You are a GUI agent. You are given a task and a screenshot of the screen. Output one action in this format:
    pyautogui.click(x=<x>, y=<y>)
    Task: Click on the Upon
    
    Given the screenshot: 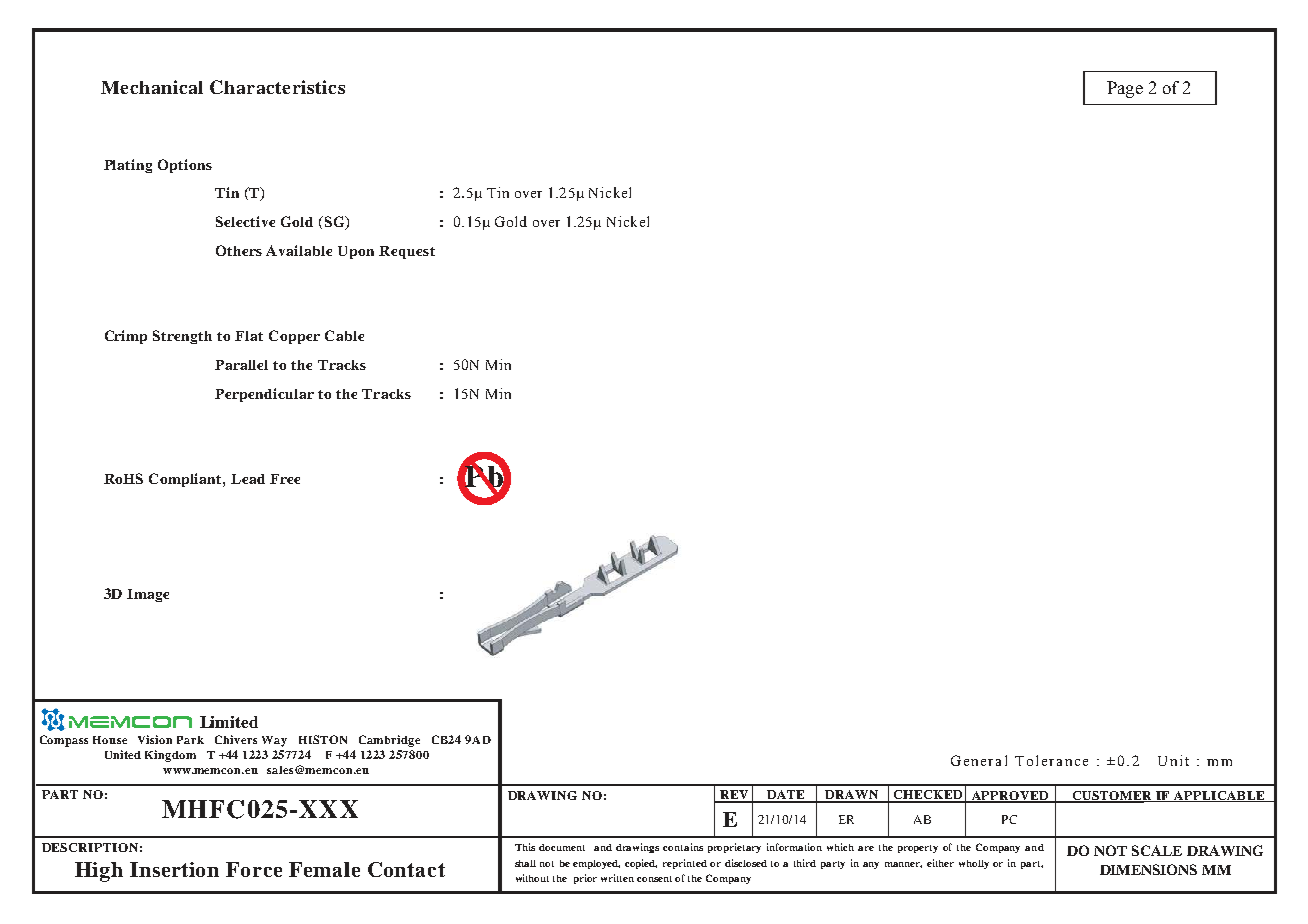 What is the action you would take?
    pyautogui.click(x=356, y=252)
